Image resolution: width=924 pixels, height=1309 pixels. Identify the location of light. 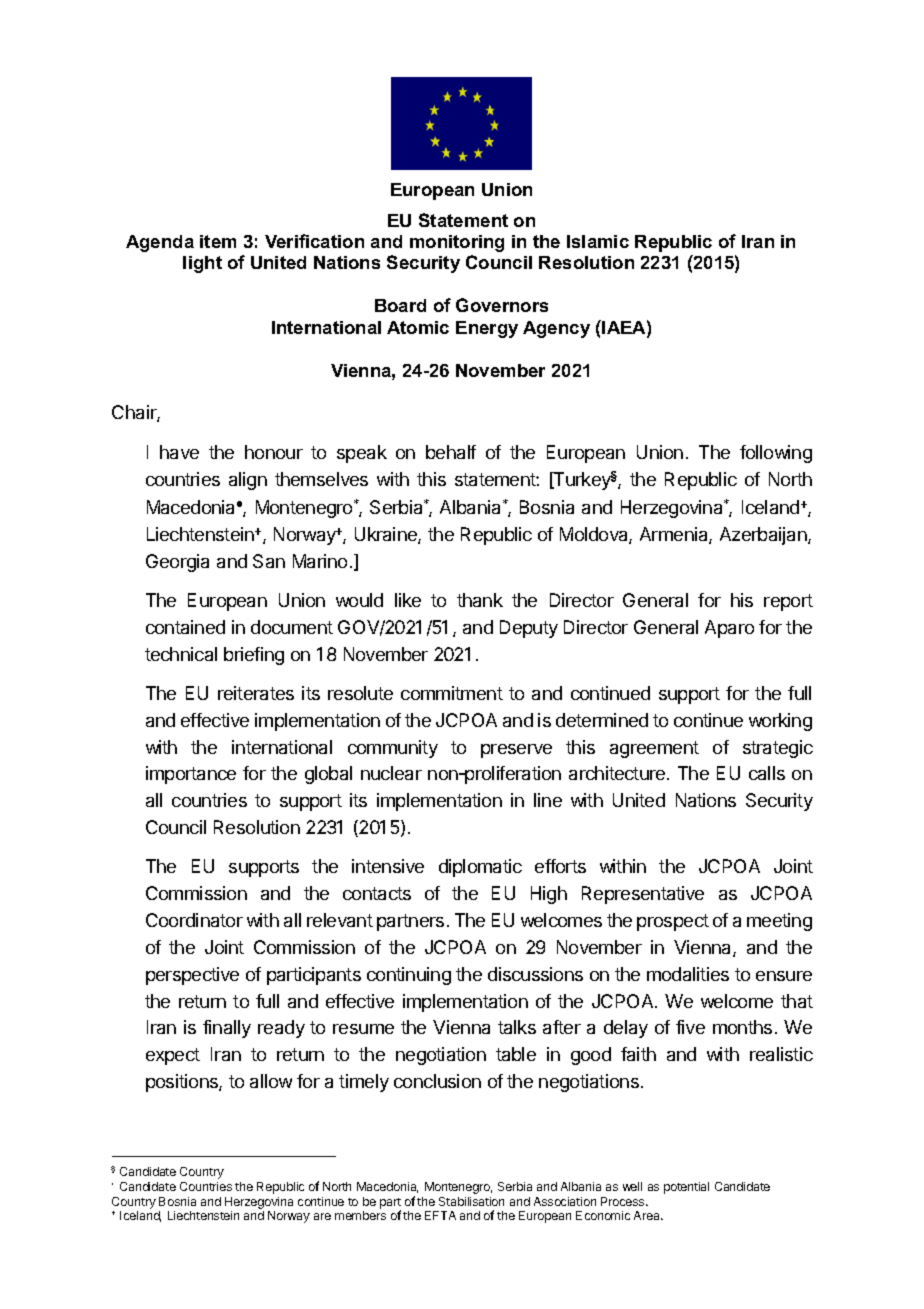
(202, 264).
